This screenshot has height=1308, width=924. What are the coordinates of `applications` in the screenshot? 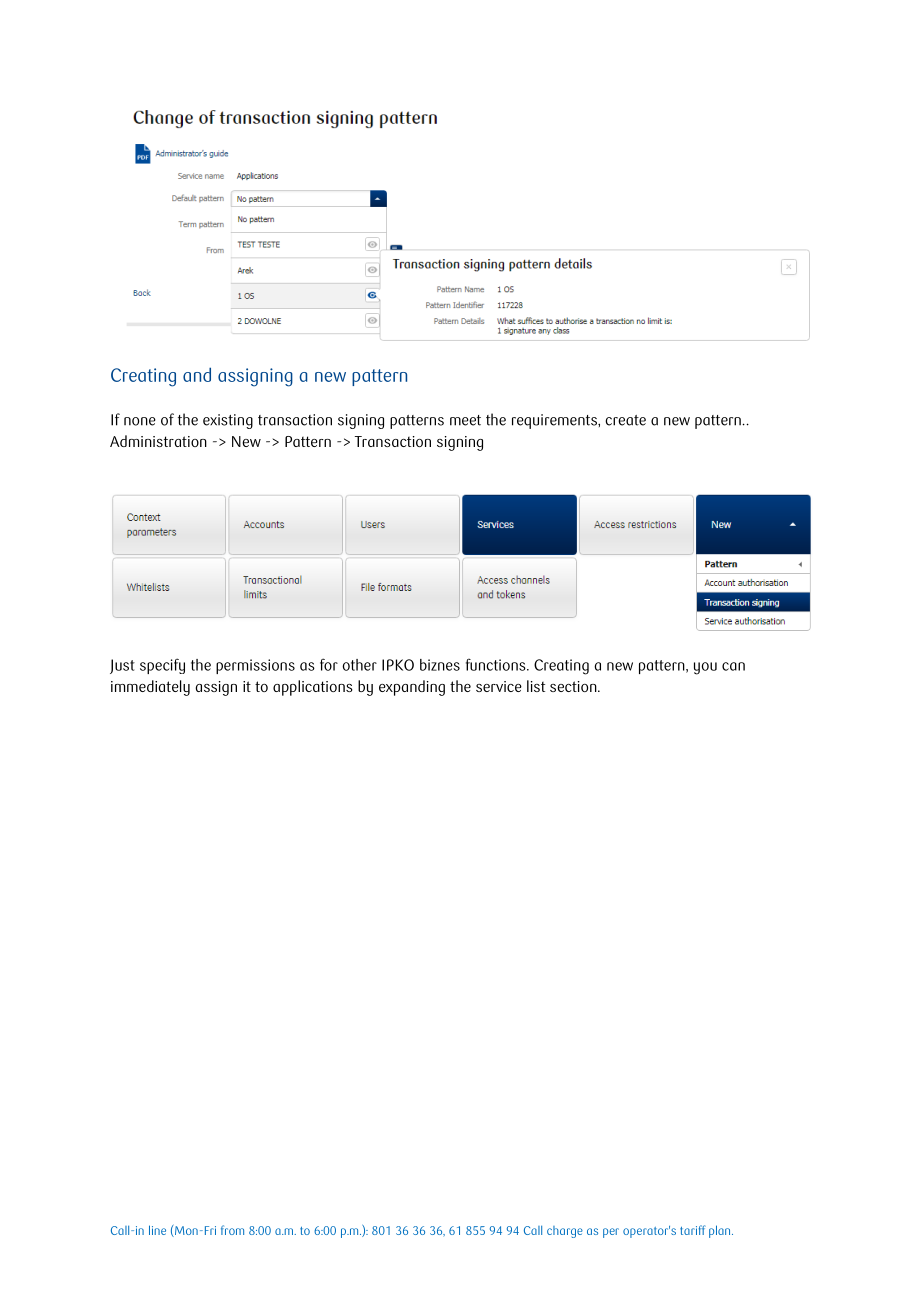 It's located at (313, 688).
